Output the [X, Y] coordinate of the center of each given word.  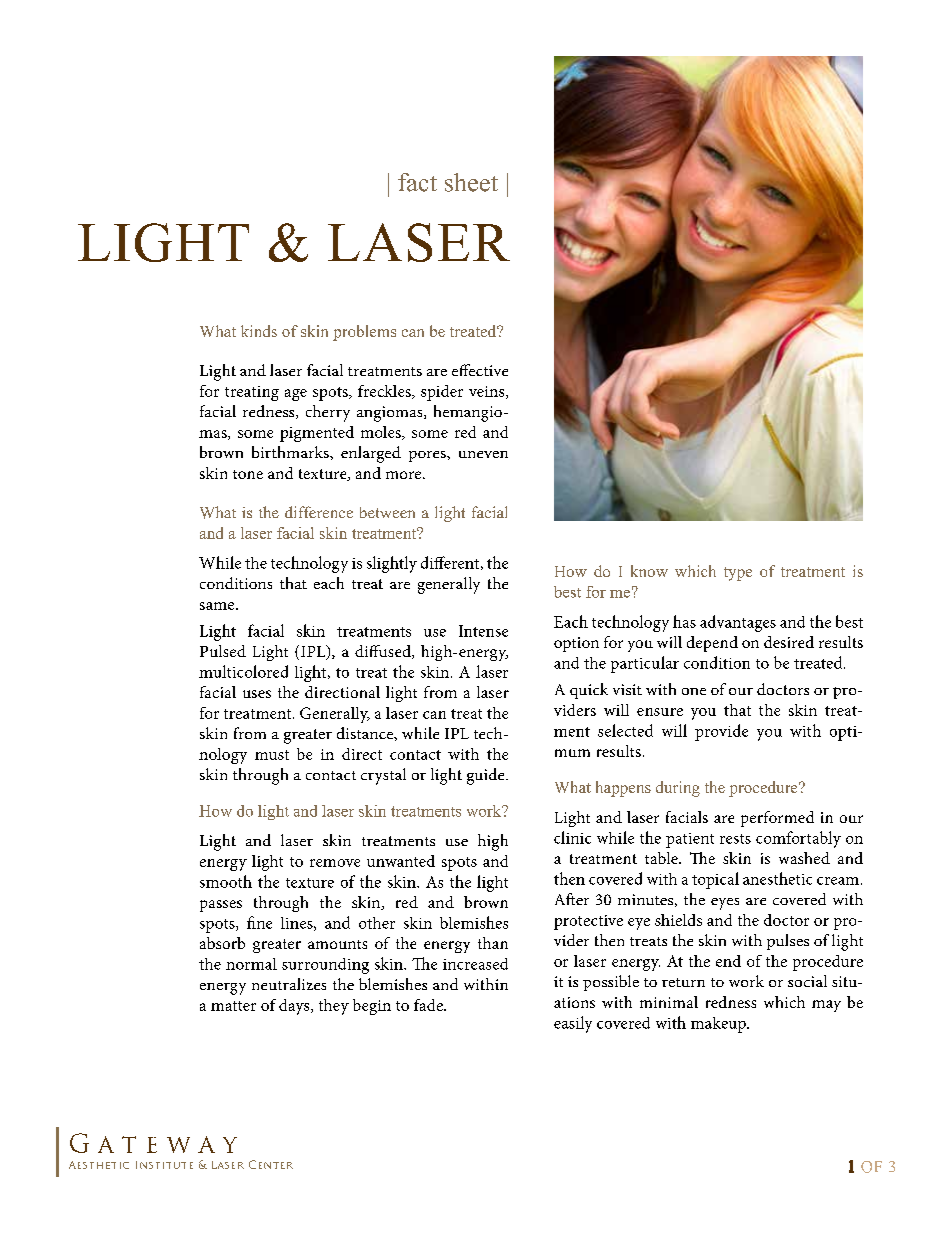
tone [248, 474]
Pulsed [223, 651]
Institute [164, 1165]
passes [221, 906]
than [493, 943]
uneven [483, 454]
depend [712, 644]
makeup [719, 1025]
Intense [483, 631]
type [738, 574]
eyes [725, 904]
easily [573, 1024]
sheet [471, 182]
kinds [259, 331]
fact [417, 182]
